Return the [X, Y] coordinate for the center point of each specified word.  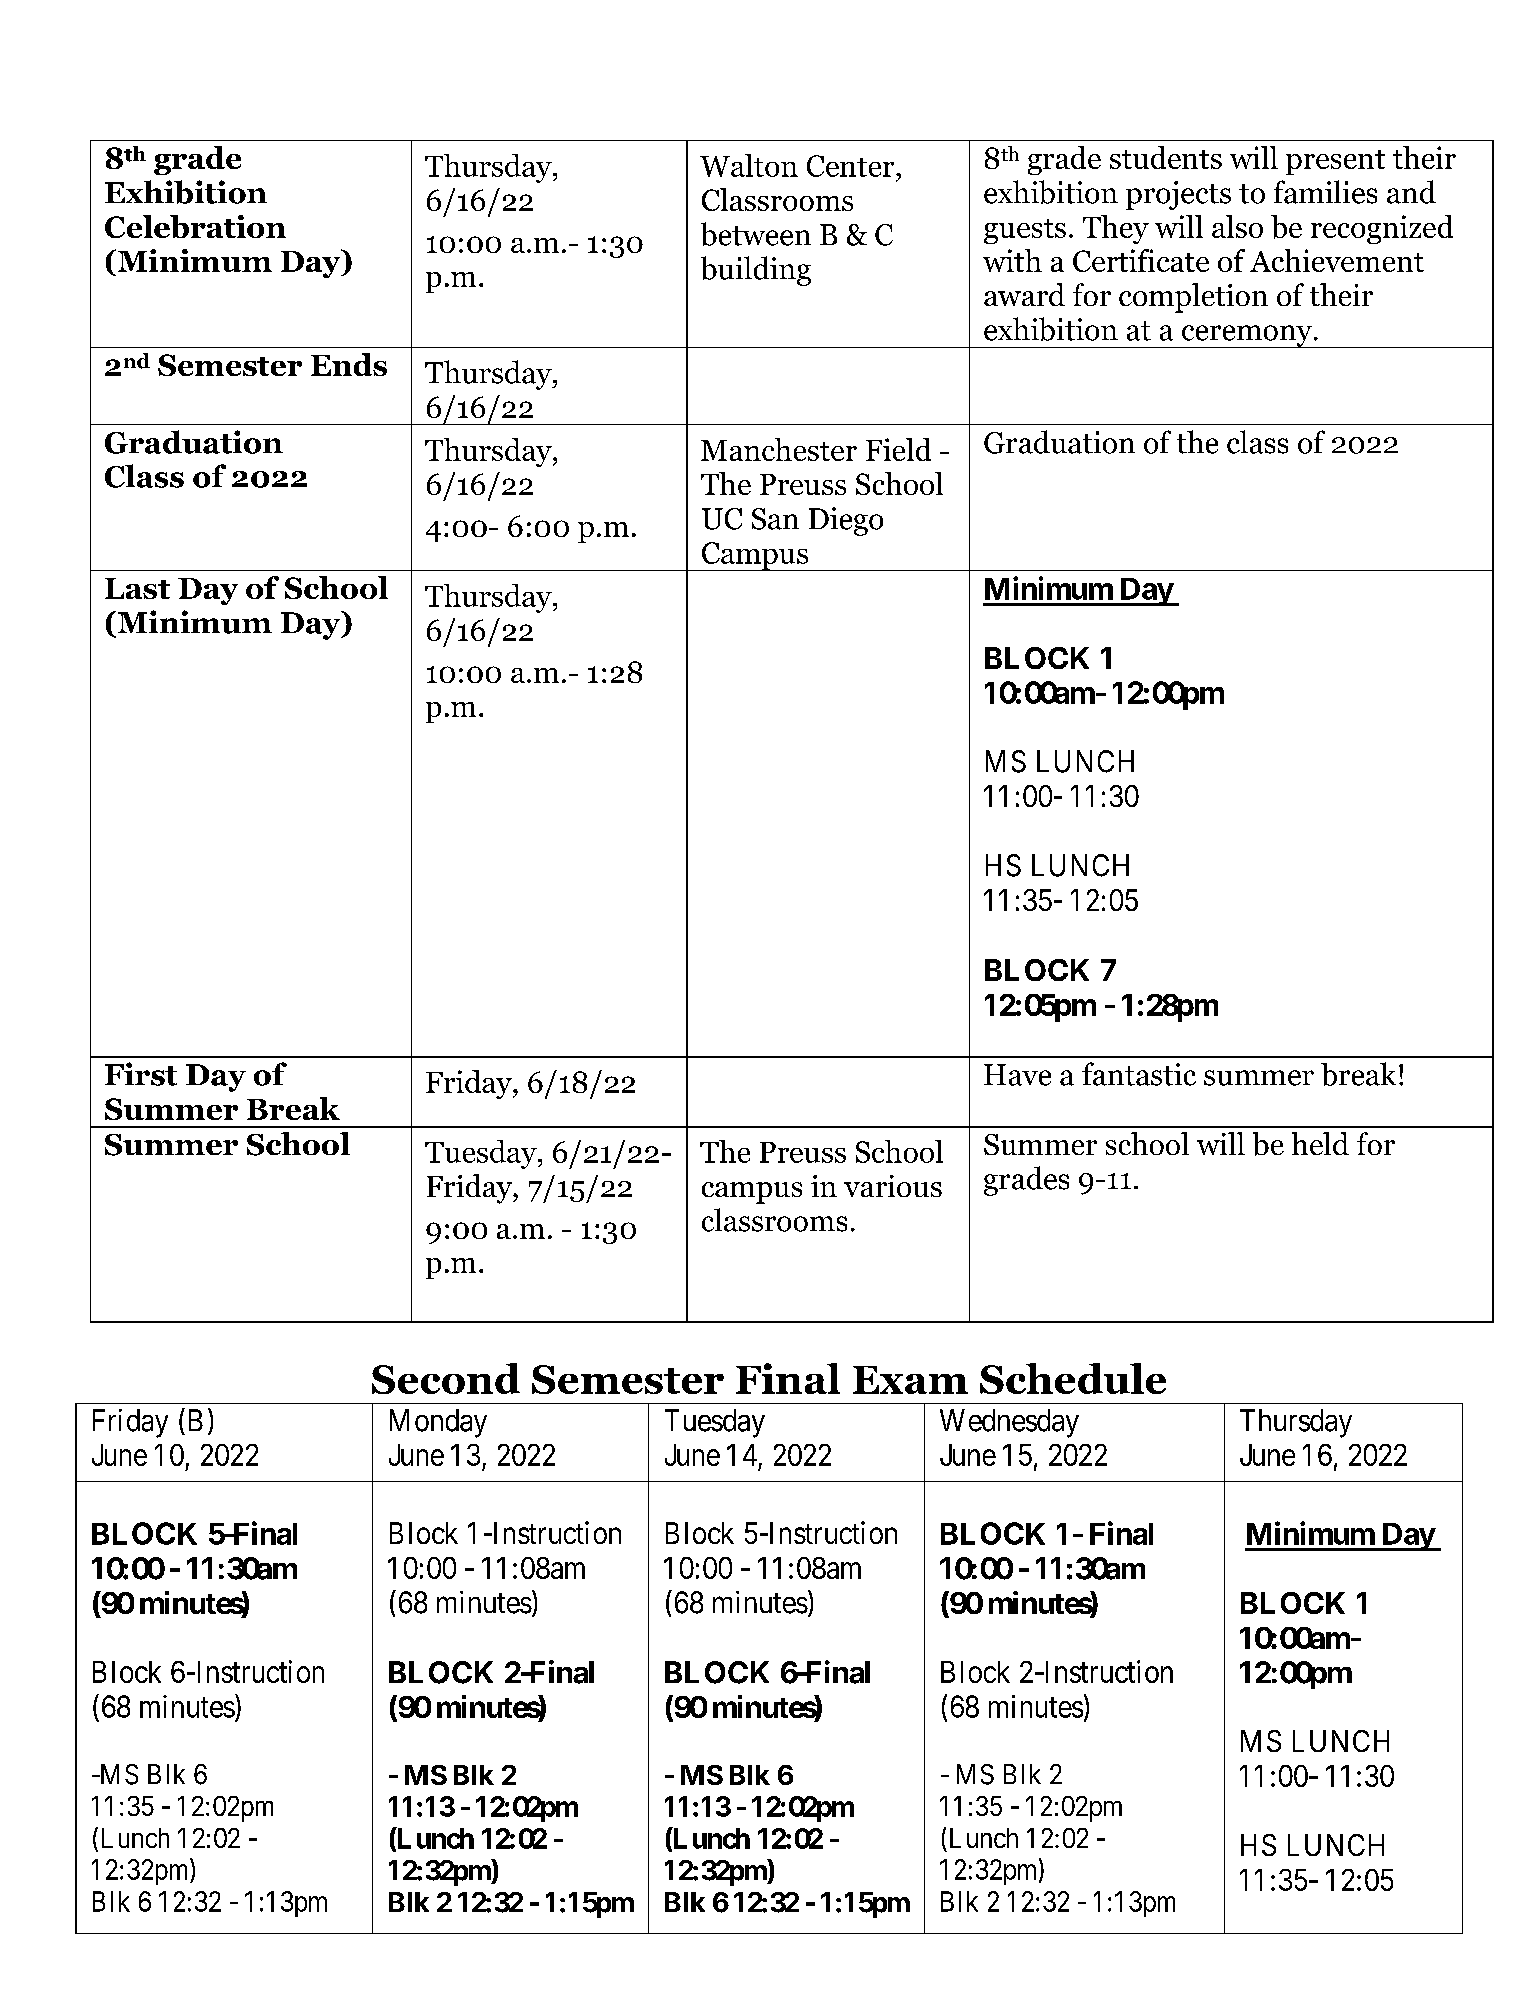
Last [137, 588]
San [775, 519]
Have [1017, 1075]
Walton [749, 165]
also [1237, 226]
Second [446, 1378]
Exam [910, 1380]
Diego [846, 521]
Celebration [195, 226]
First [141, 1074]
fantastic [1139, 1074]
